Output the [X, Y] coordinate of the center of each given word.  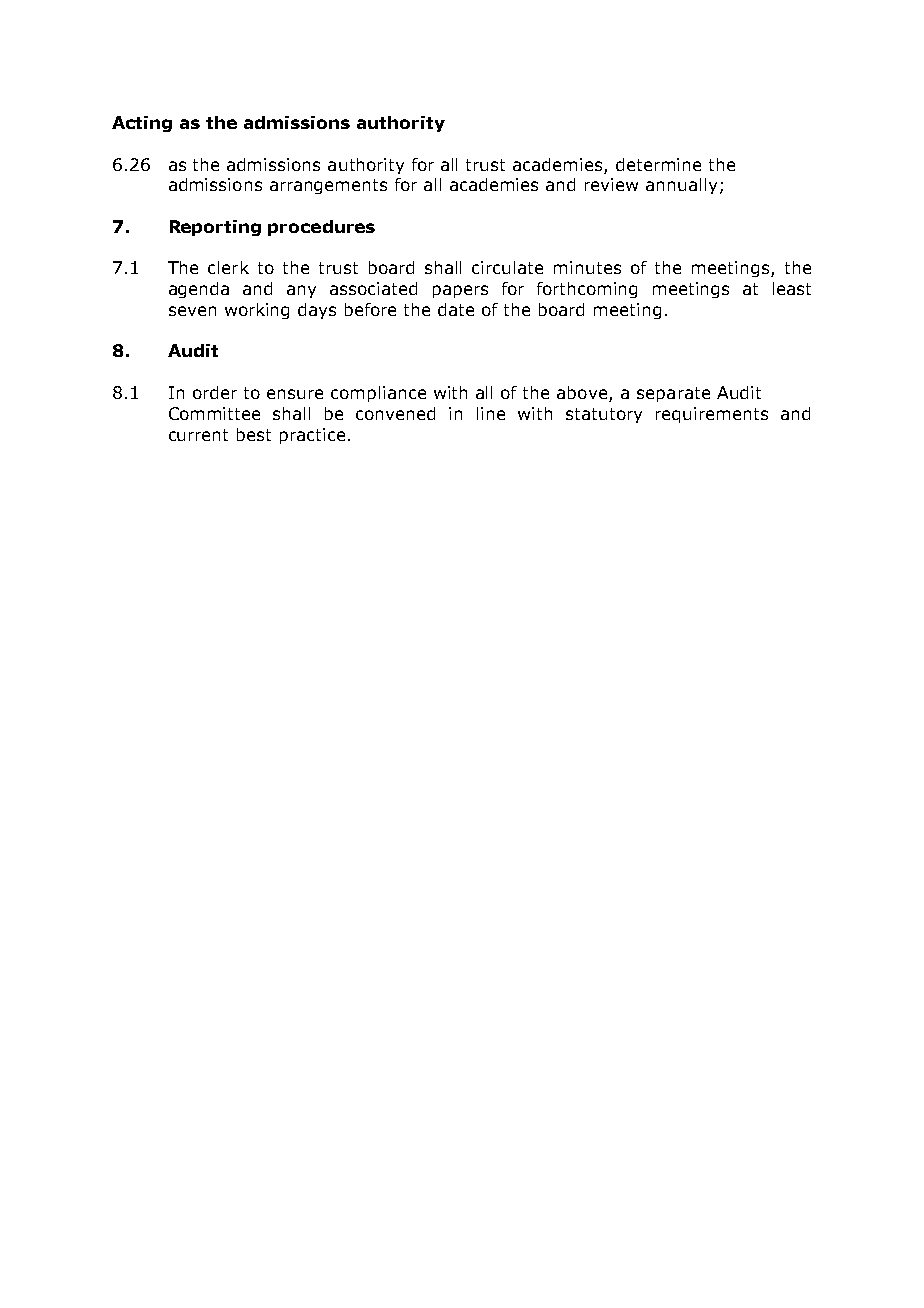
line [491, 413]
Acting [142, 124]
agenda [199, 290]
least [792, 288]
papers [460, 291]
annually [681, 186]
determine [658, 164]
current [198, 435]
